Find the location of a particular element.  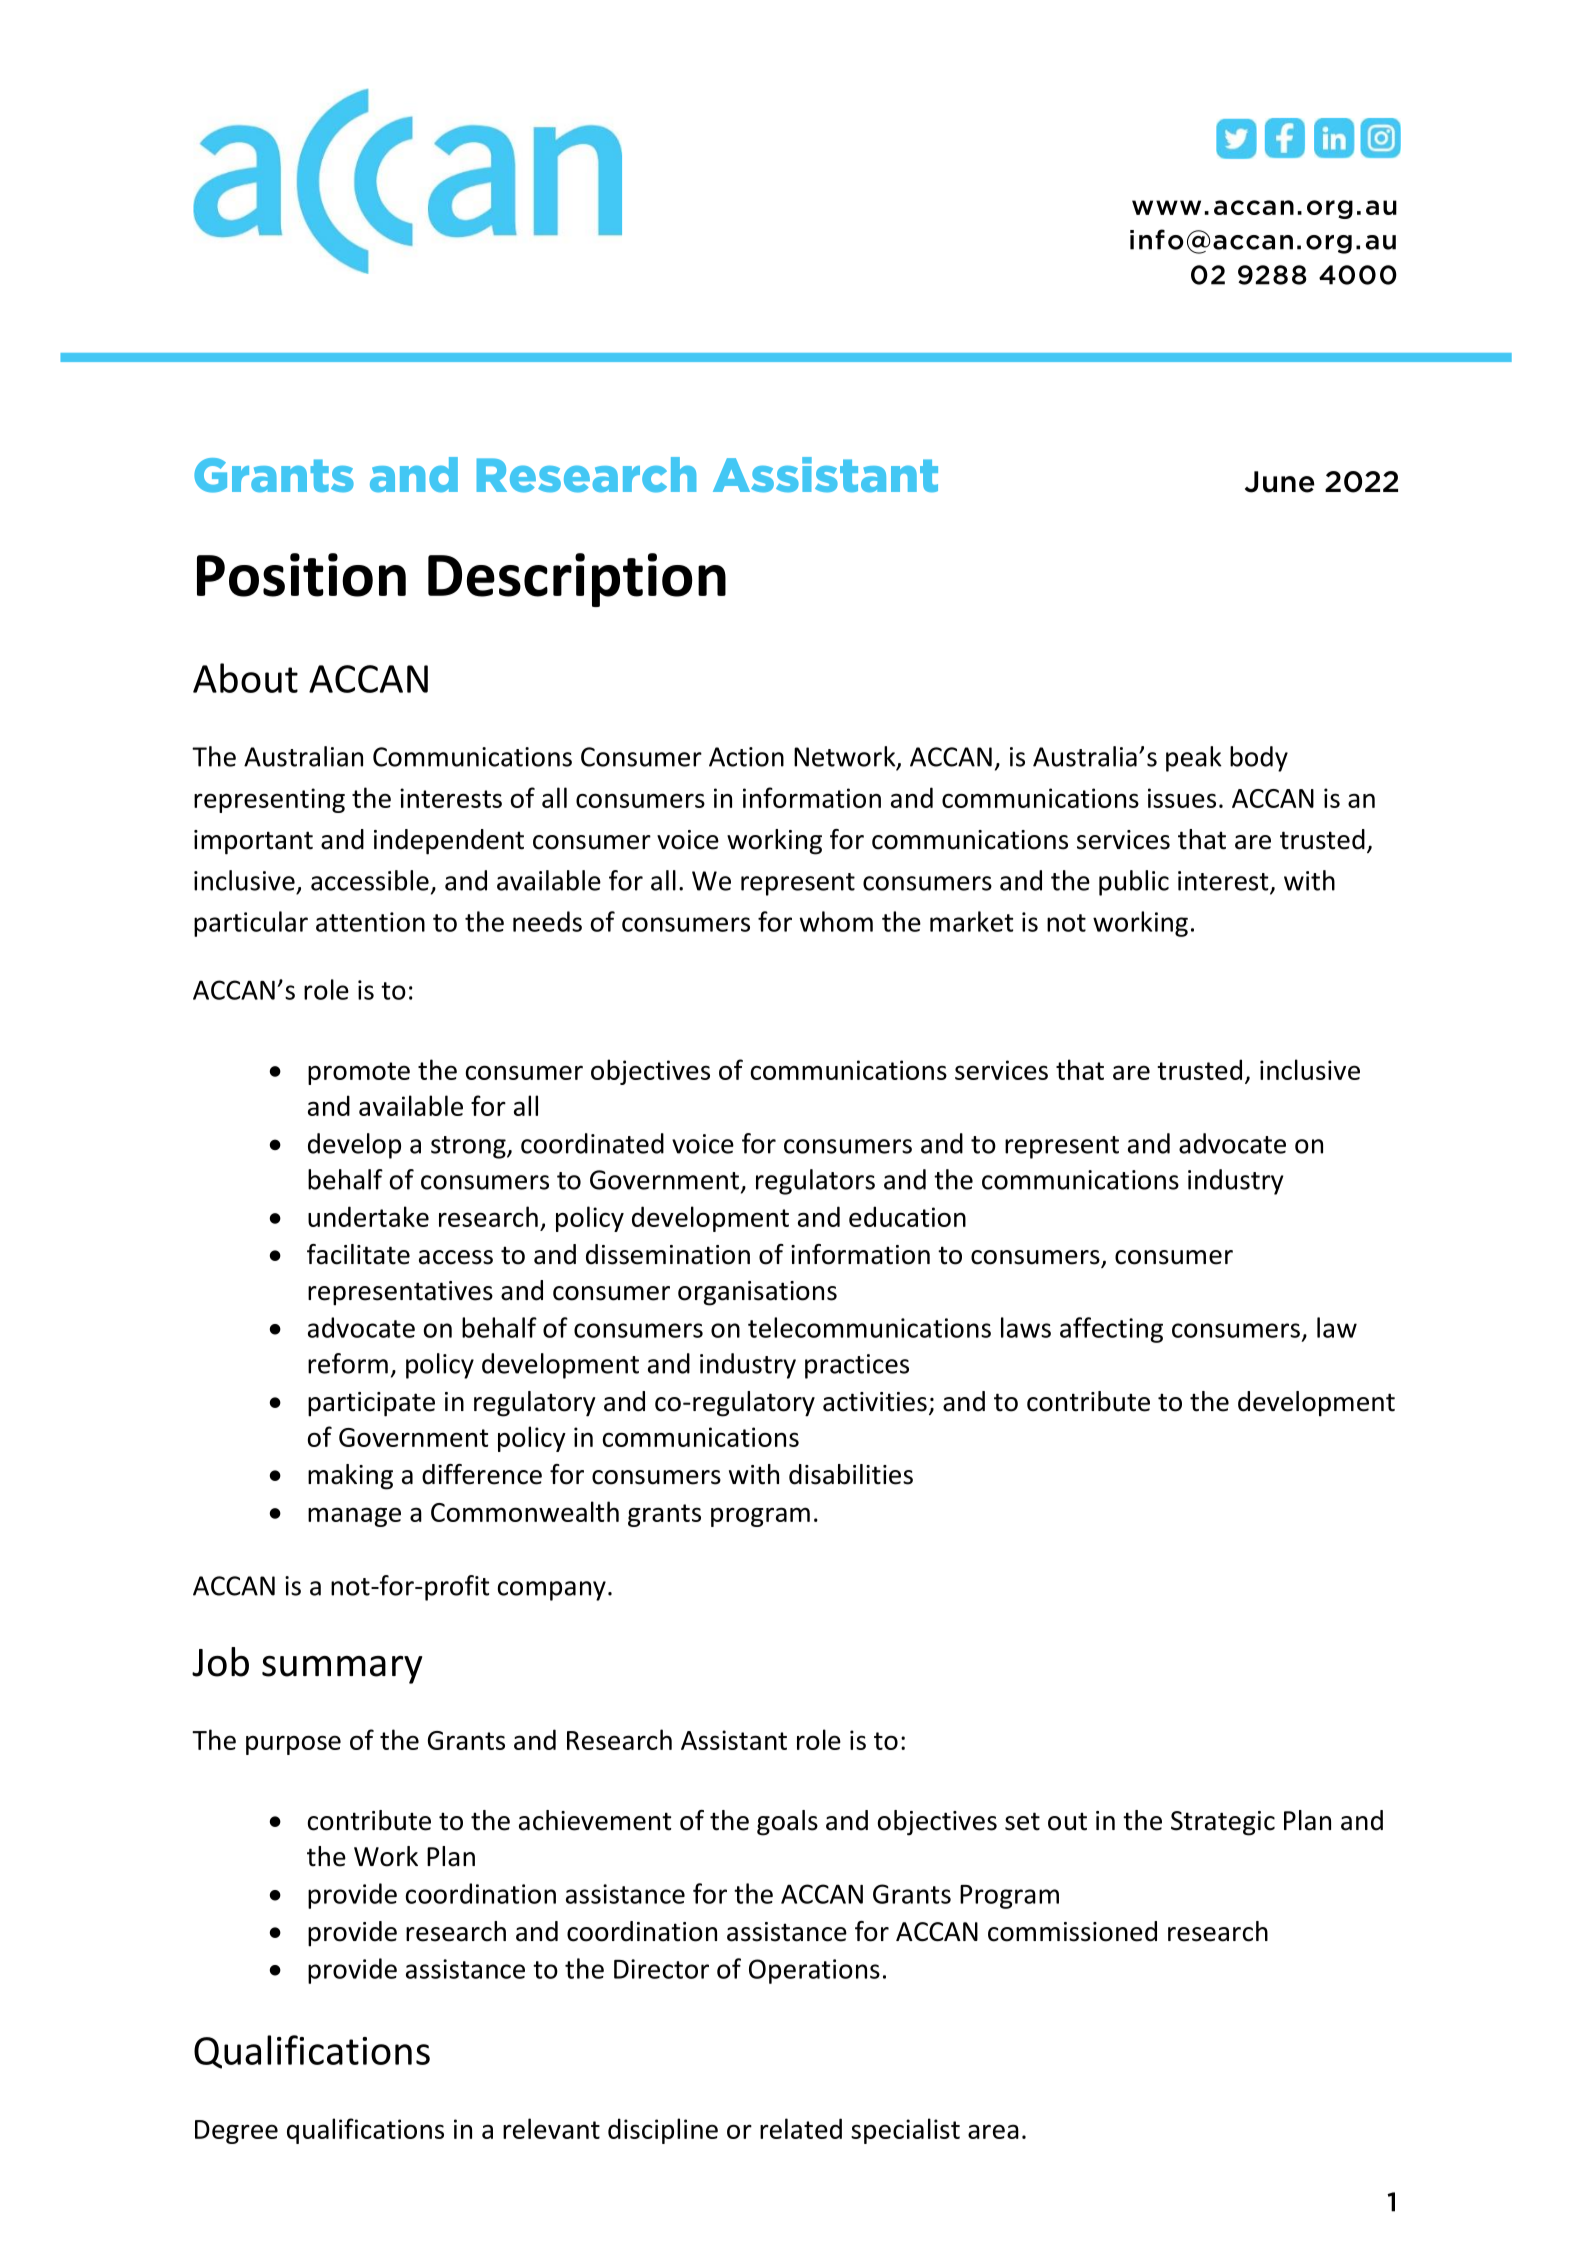

Position is located at coordinates (301, 575).
